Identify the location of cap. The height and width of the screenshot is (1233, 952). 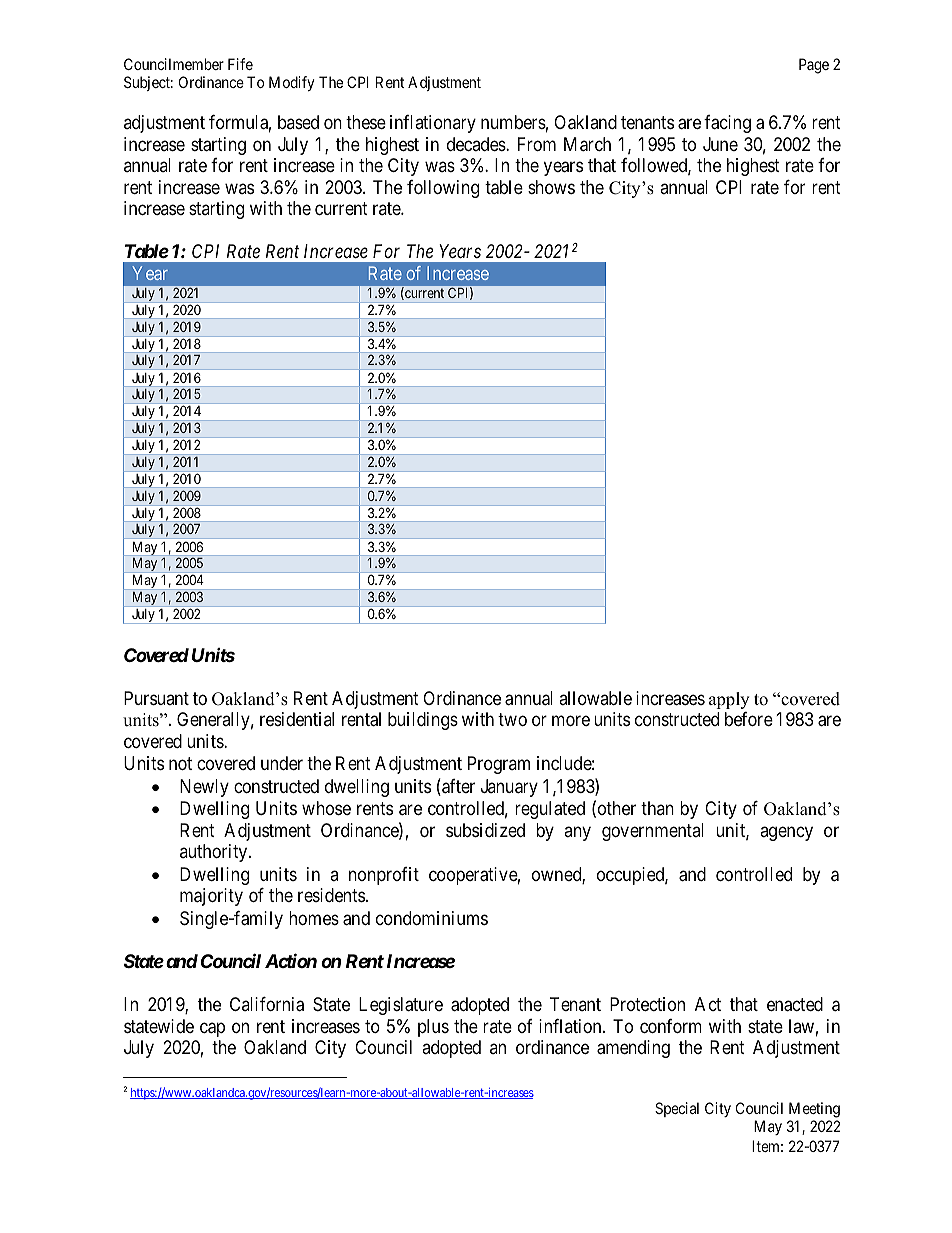
(212, 1029).
